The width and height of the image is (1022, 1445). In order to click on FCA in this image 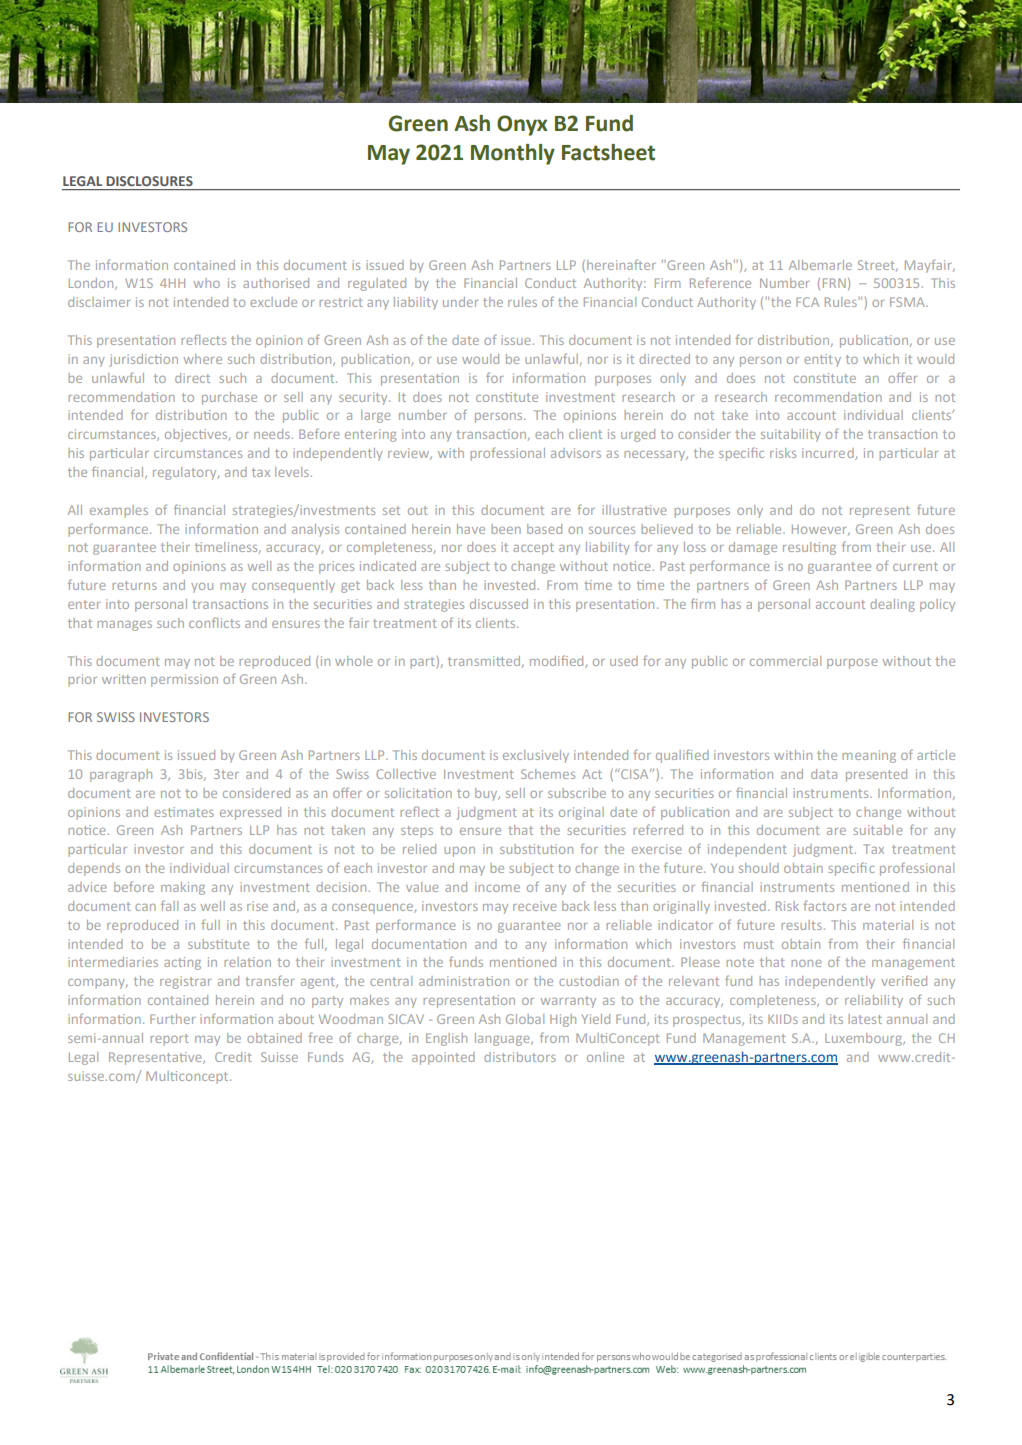, I will do `click(807, 302)`.
